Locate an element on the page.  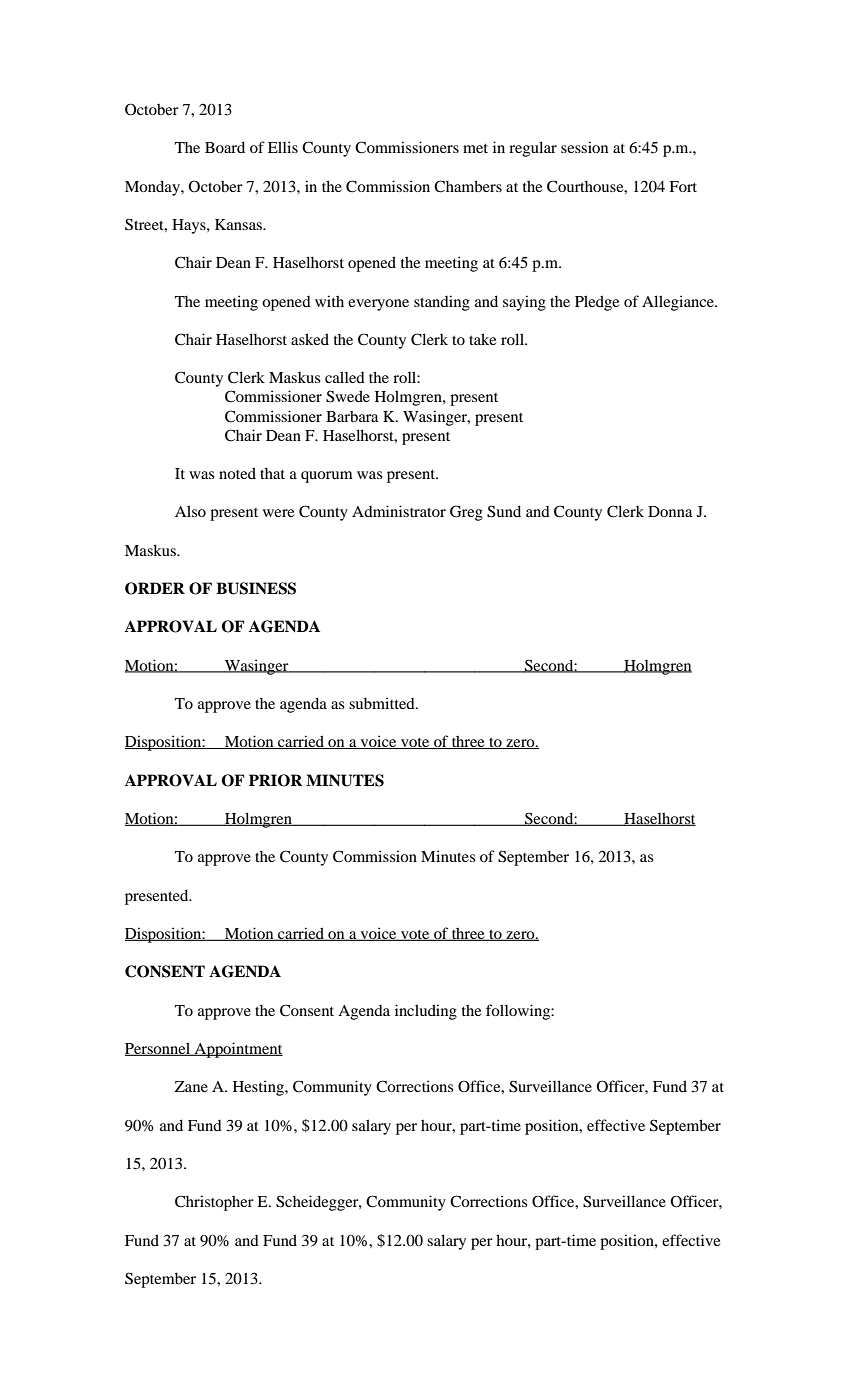
Chambers is located at coordinates (468, 186).
